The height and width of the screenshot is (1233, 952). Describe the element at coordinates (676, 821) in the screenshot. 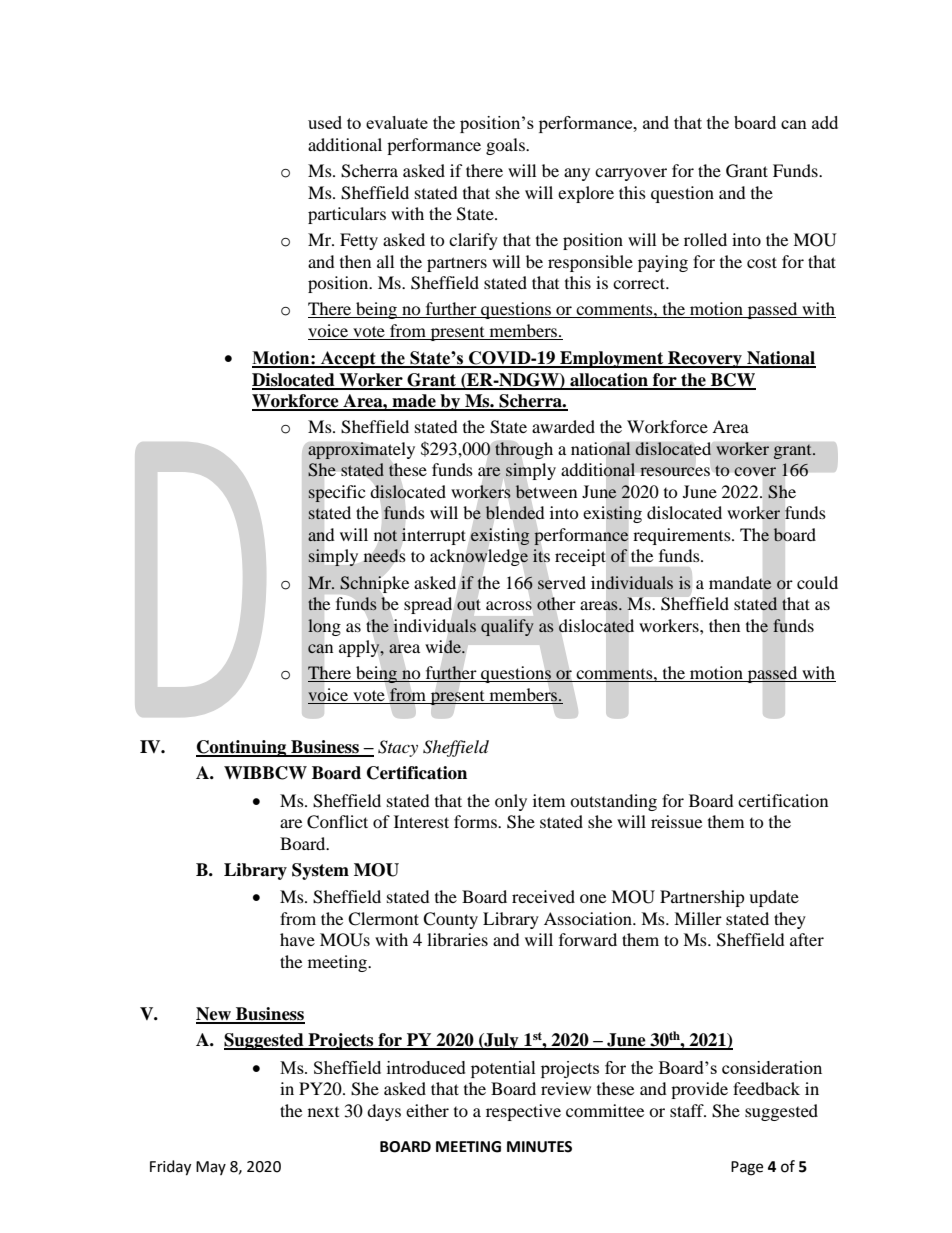

I see `reissue` at that location.
